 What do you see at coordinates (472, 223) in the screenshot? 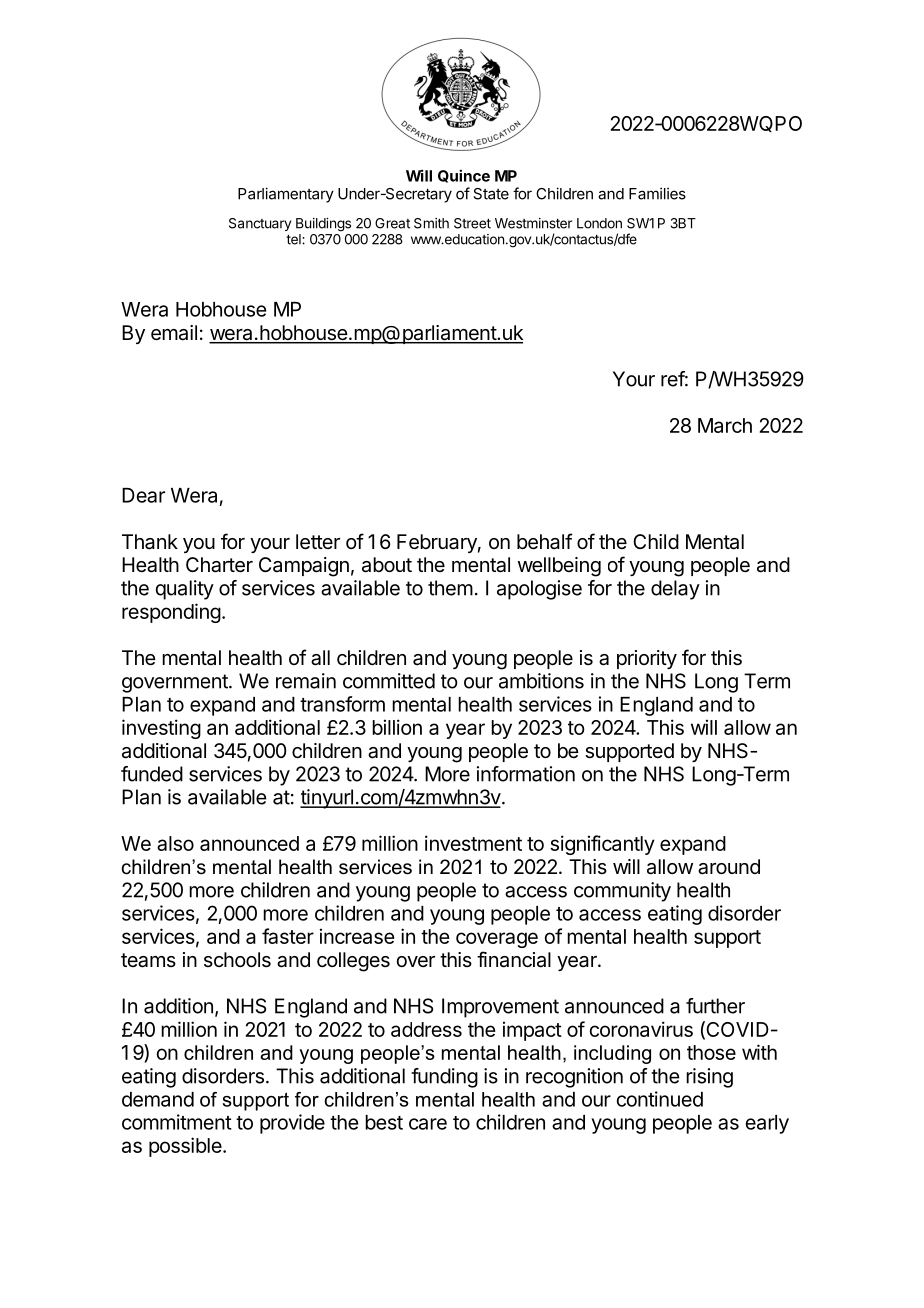
I see `Street` at bounding box center [472, 223].
